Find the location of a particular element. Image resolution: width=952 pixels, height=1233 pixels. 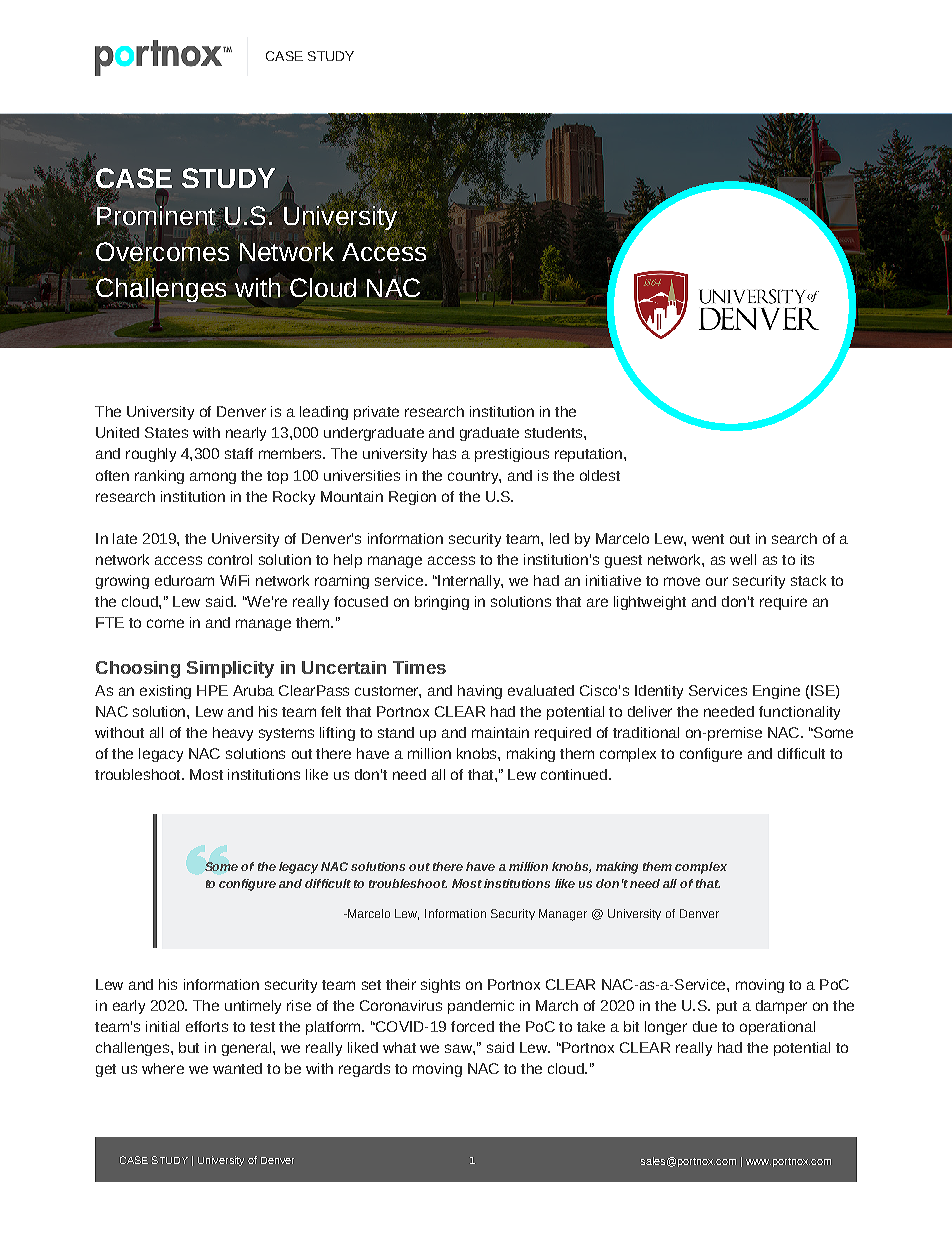

Prominent is located at coordinates (156, 215).
